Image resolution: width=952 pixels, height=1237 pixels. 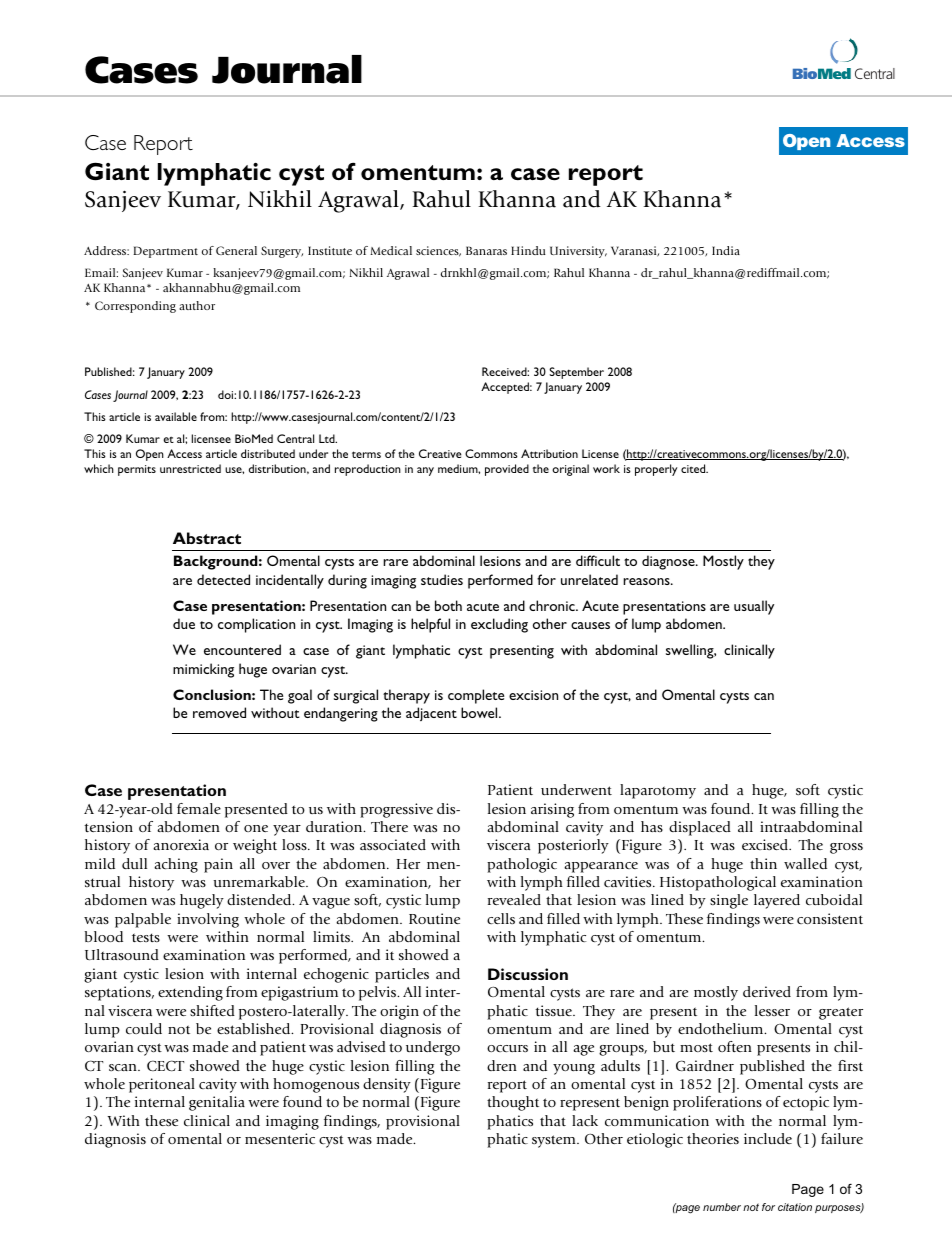 What do you see at coordinates (280, 1138) in the screenshot?
I see `mesenteric` at bounding box center [280, 1138].
